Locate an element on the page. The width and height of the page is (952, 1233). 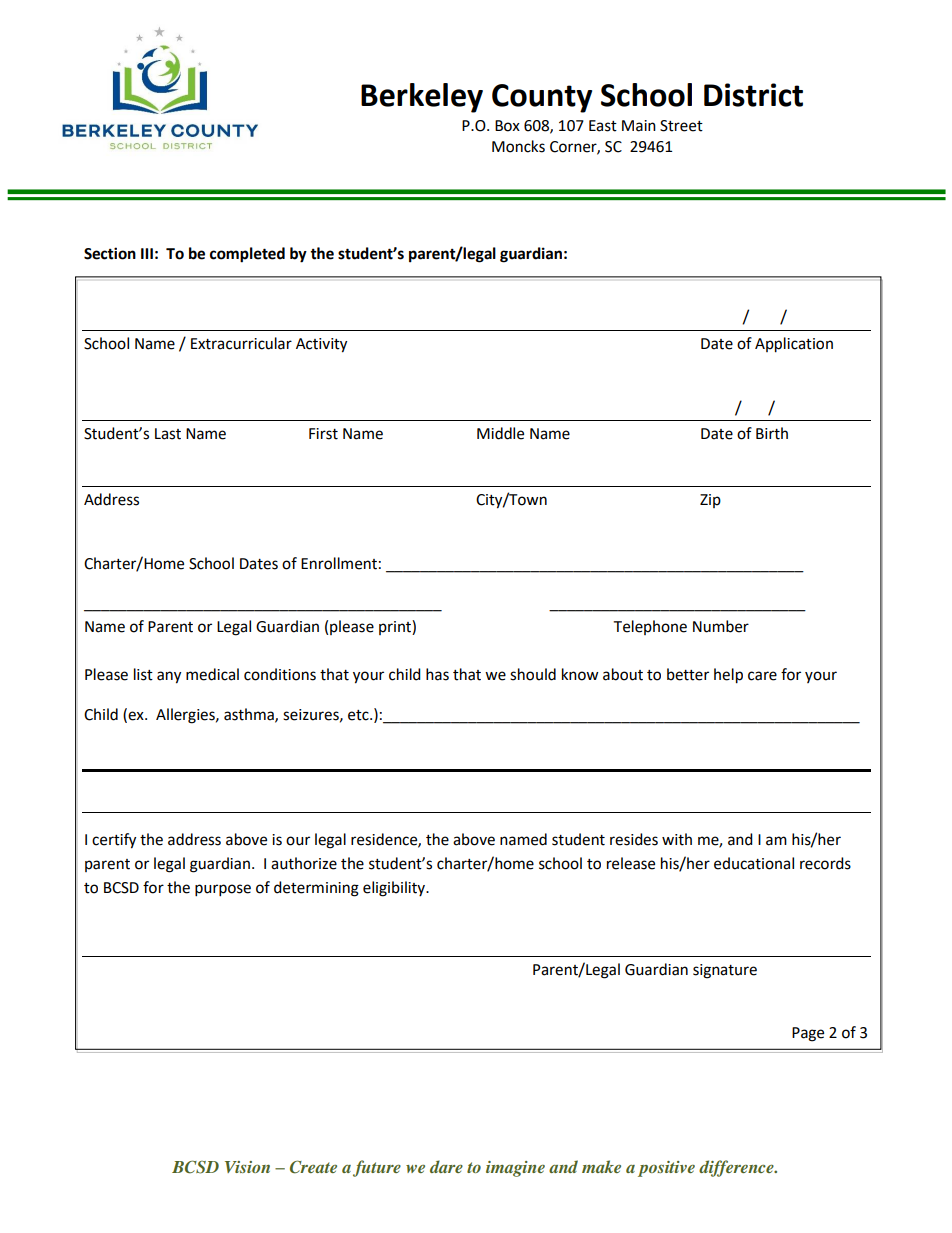
Vision is located at coordinates (247, 1167).
